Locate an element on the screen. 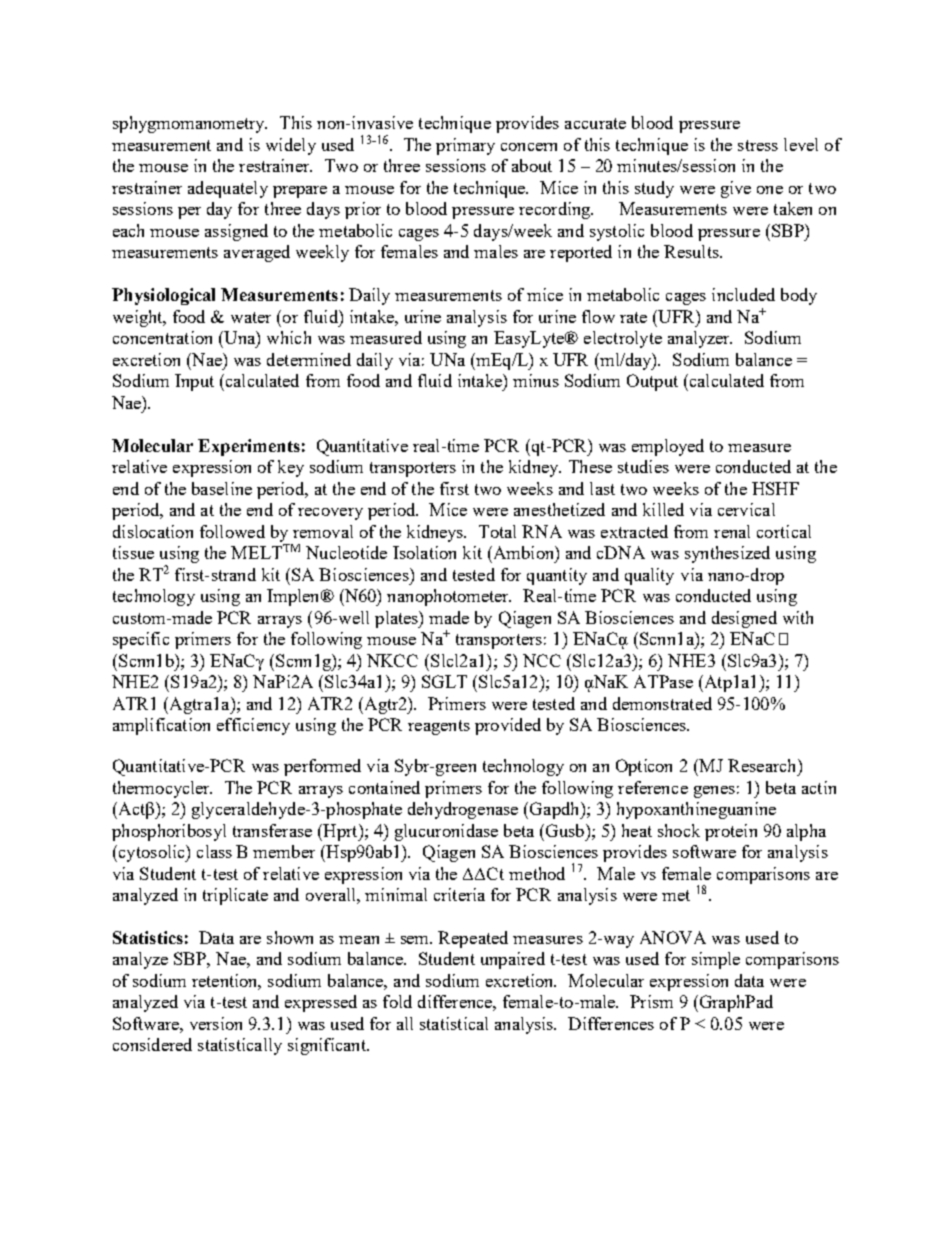  specific is located at coordinates (141, 640).
